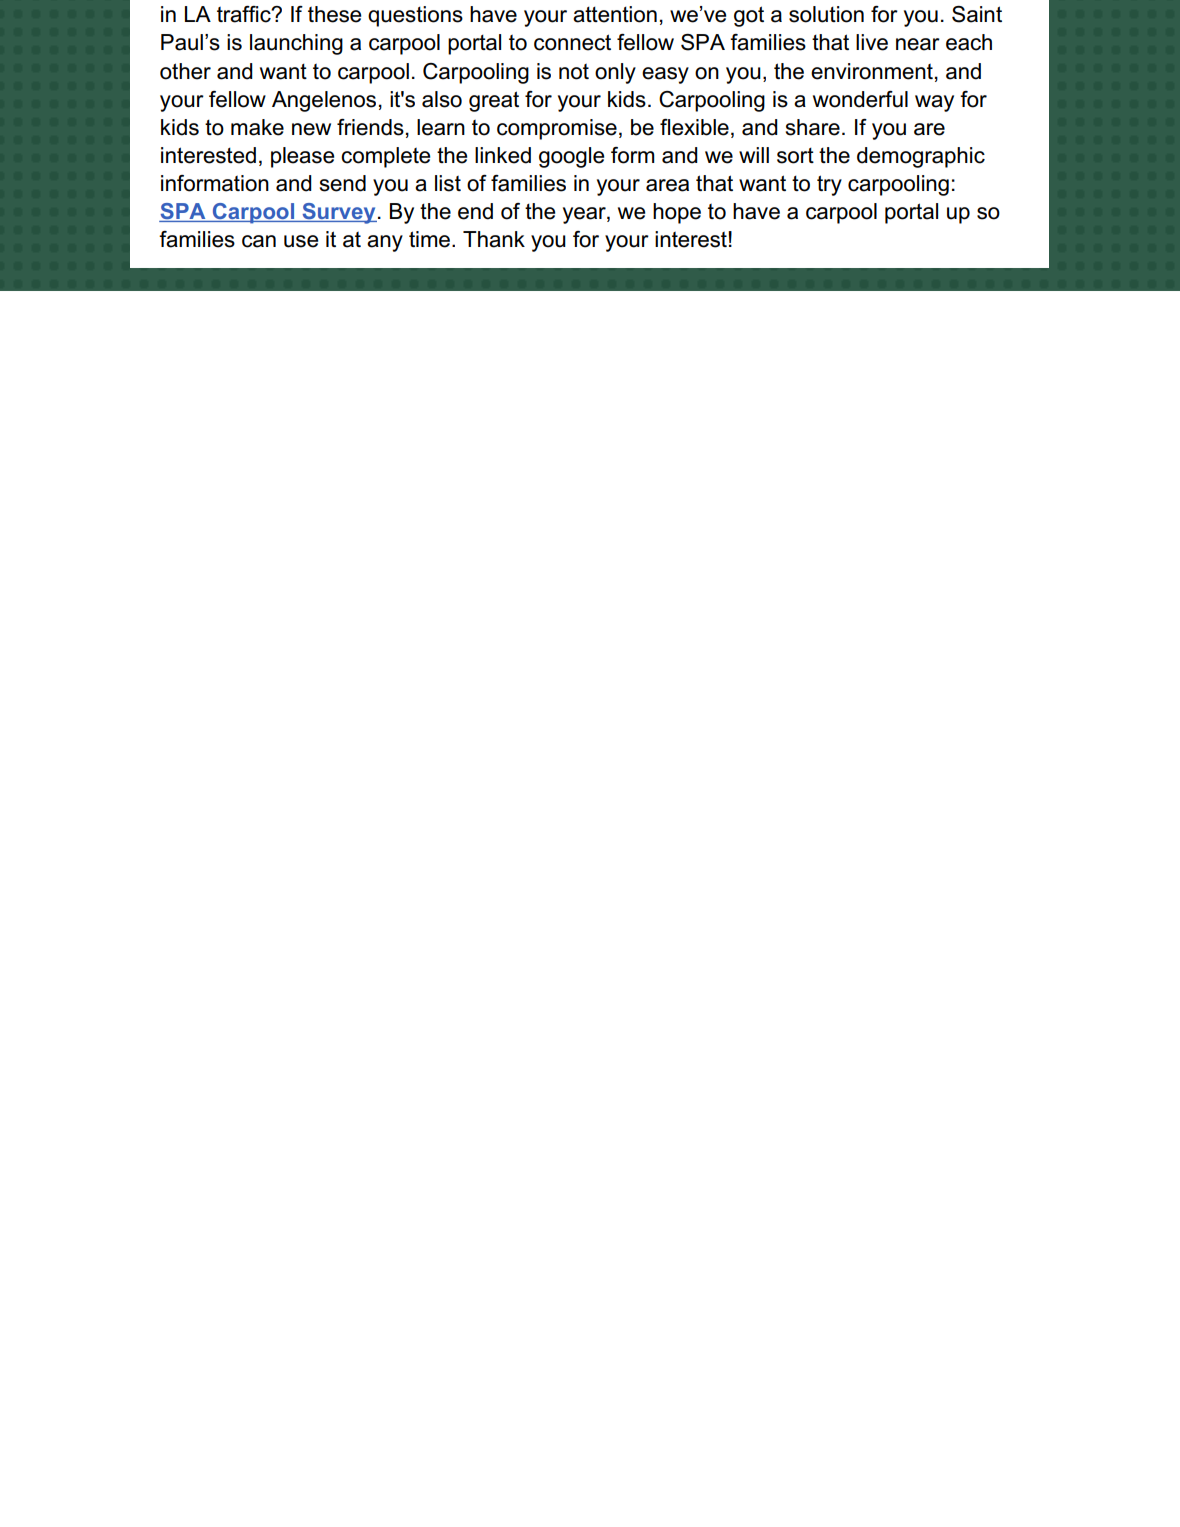 This document has width=1180, height=1527. What do you see at coordinates (334, 14) in the document?
I see `these` at bounding box center [334, 14].
